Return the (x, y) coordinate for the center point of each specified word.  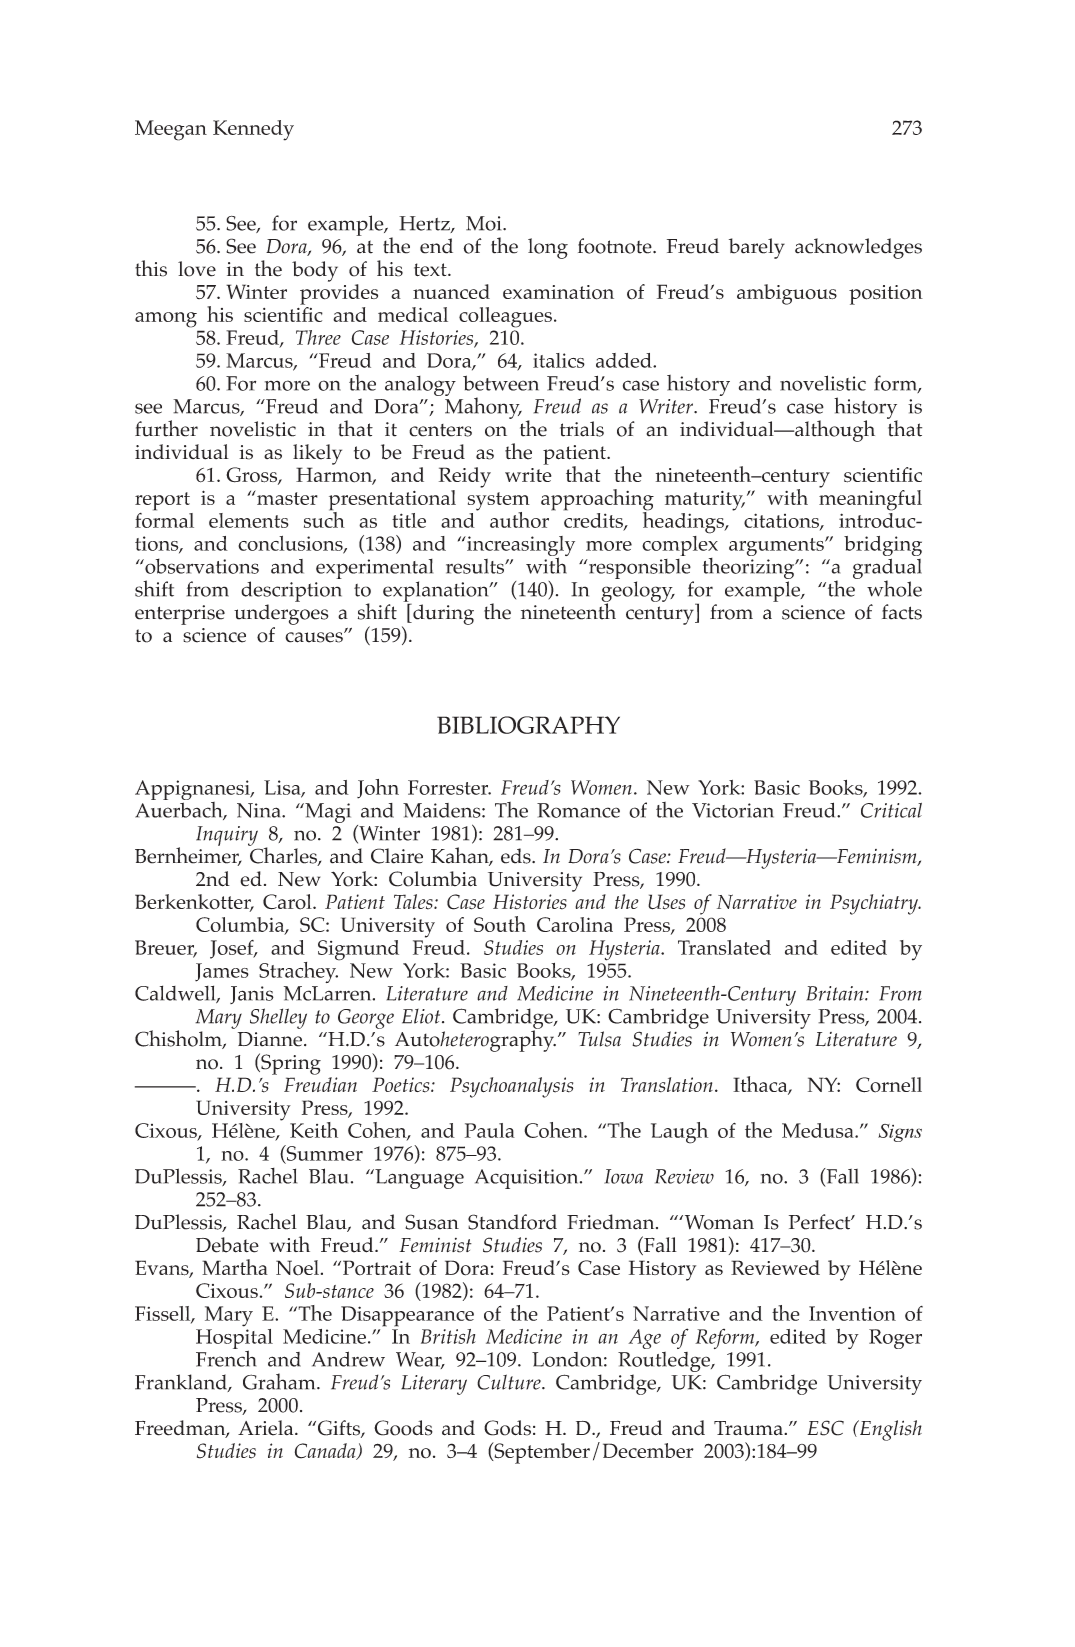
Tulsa (599, 1039)
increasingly (520, 547)
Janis (252, 995)
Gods (507, 1428)
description (291, 591)
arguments (777, 547)
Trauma (749, 1428)
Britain (836, 993)
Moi (485, 223)
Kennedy (253, 130)
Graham (280, 1381)
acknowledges (858, 248)
